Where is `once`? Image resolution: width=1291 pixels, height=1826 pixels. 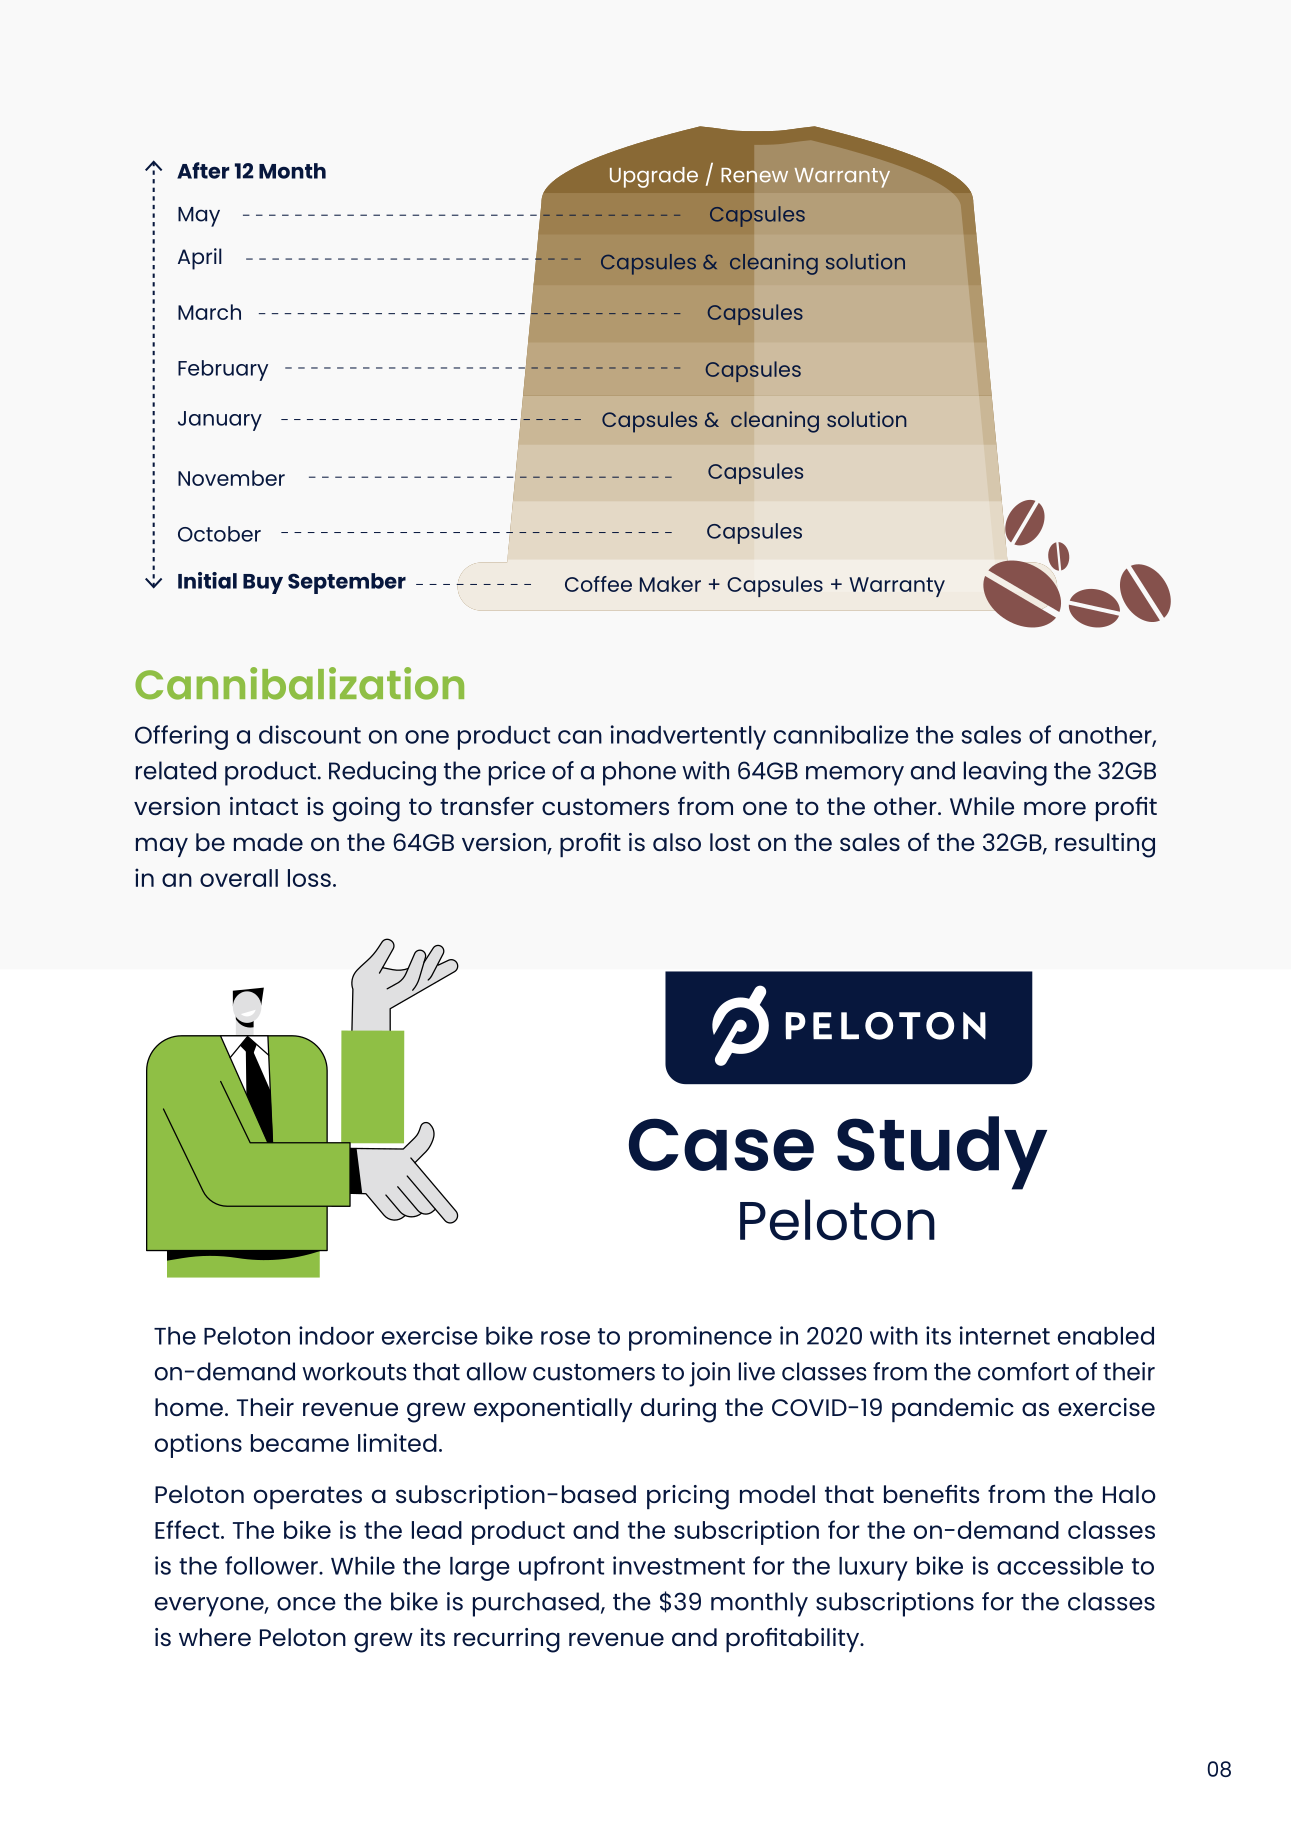
once is located at coordinates (306, 1604).
